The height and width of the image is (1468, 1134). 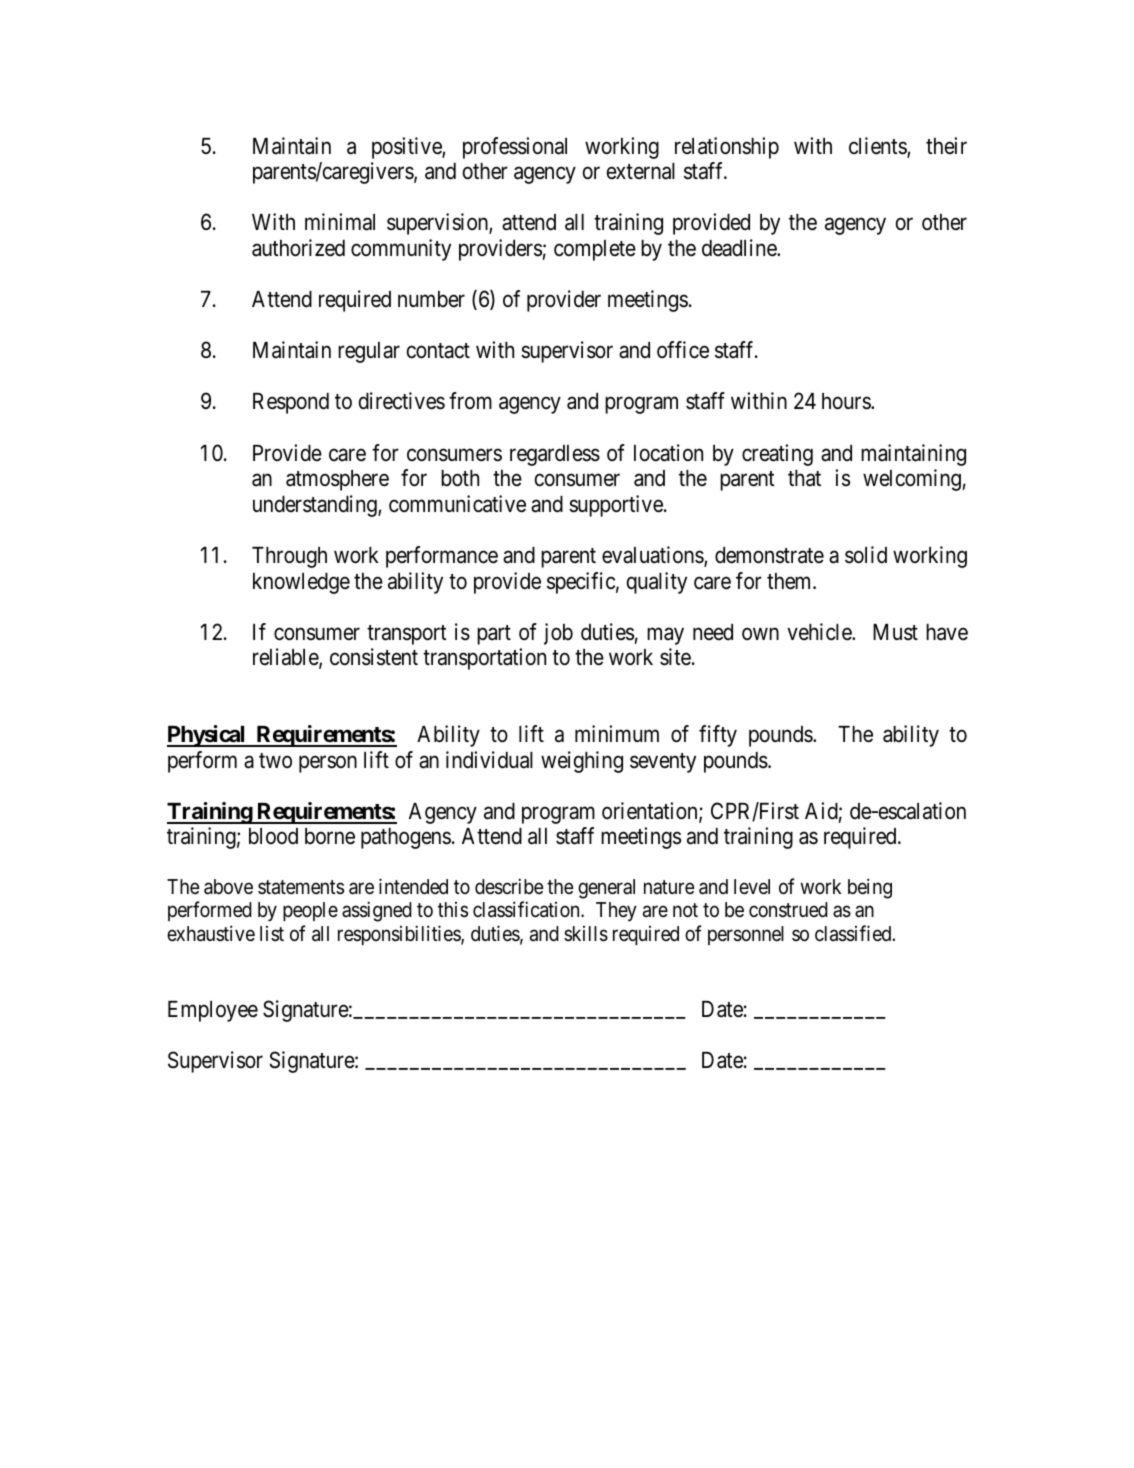 What do you see at coordinates (586, 934) in the image?
I see `skills` at bounding box center [586, 934].
